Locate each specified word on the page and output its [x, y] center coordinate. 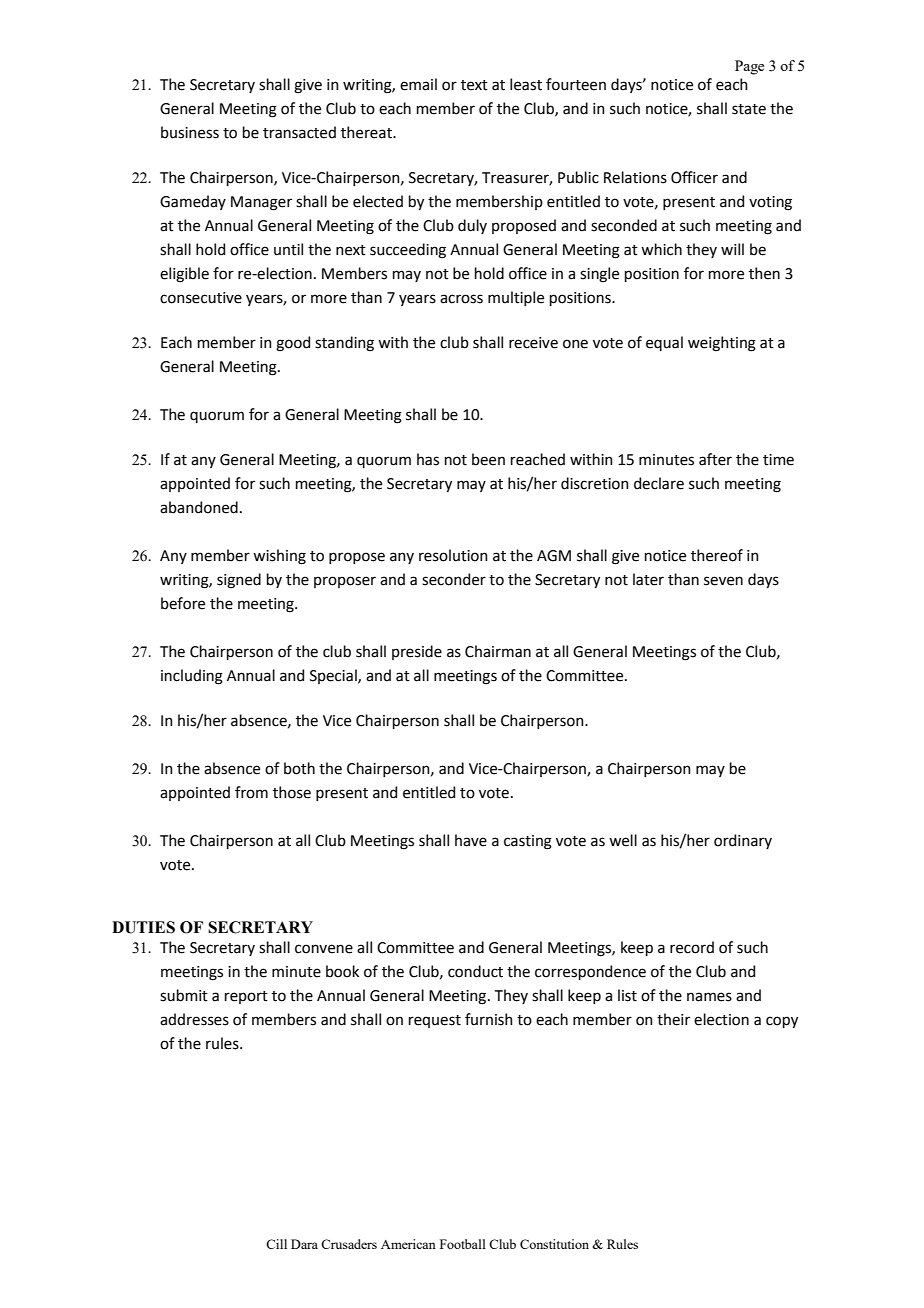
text [474, 85]
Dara [304, 1244]
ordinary [743, 841]
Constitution [554, 1244]
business [190, 132]
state [749, 109]
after [715, 459]
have [471, 840]
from [251, 792]
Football [463, 1244]
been [488, 459]
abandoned [199, 507]
